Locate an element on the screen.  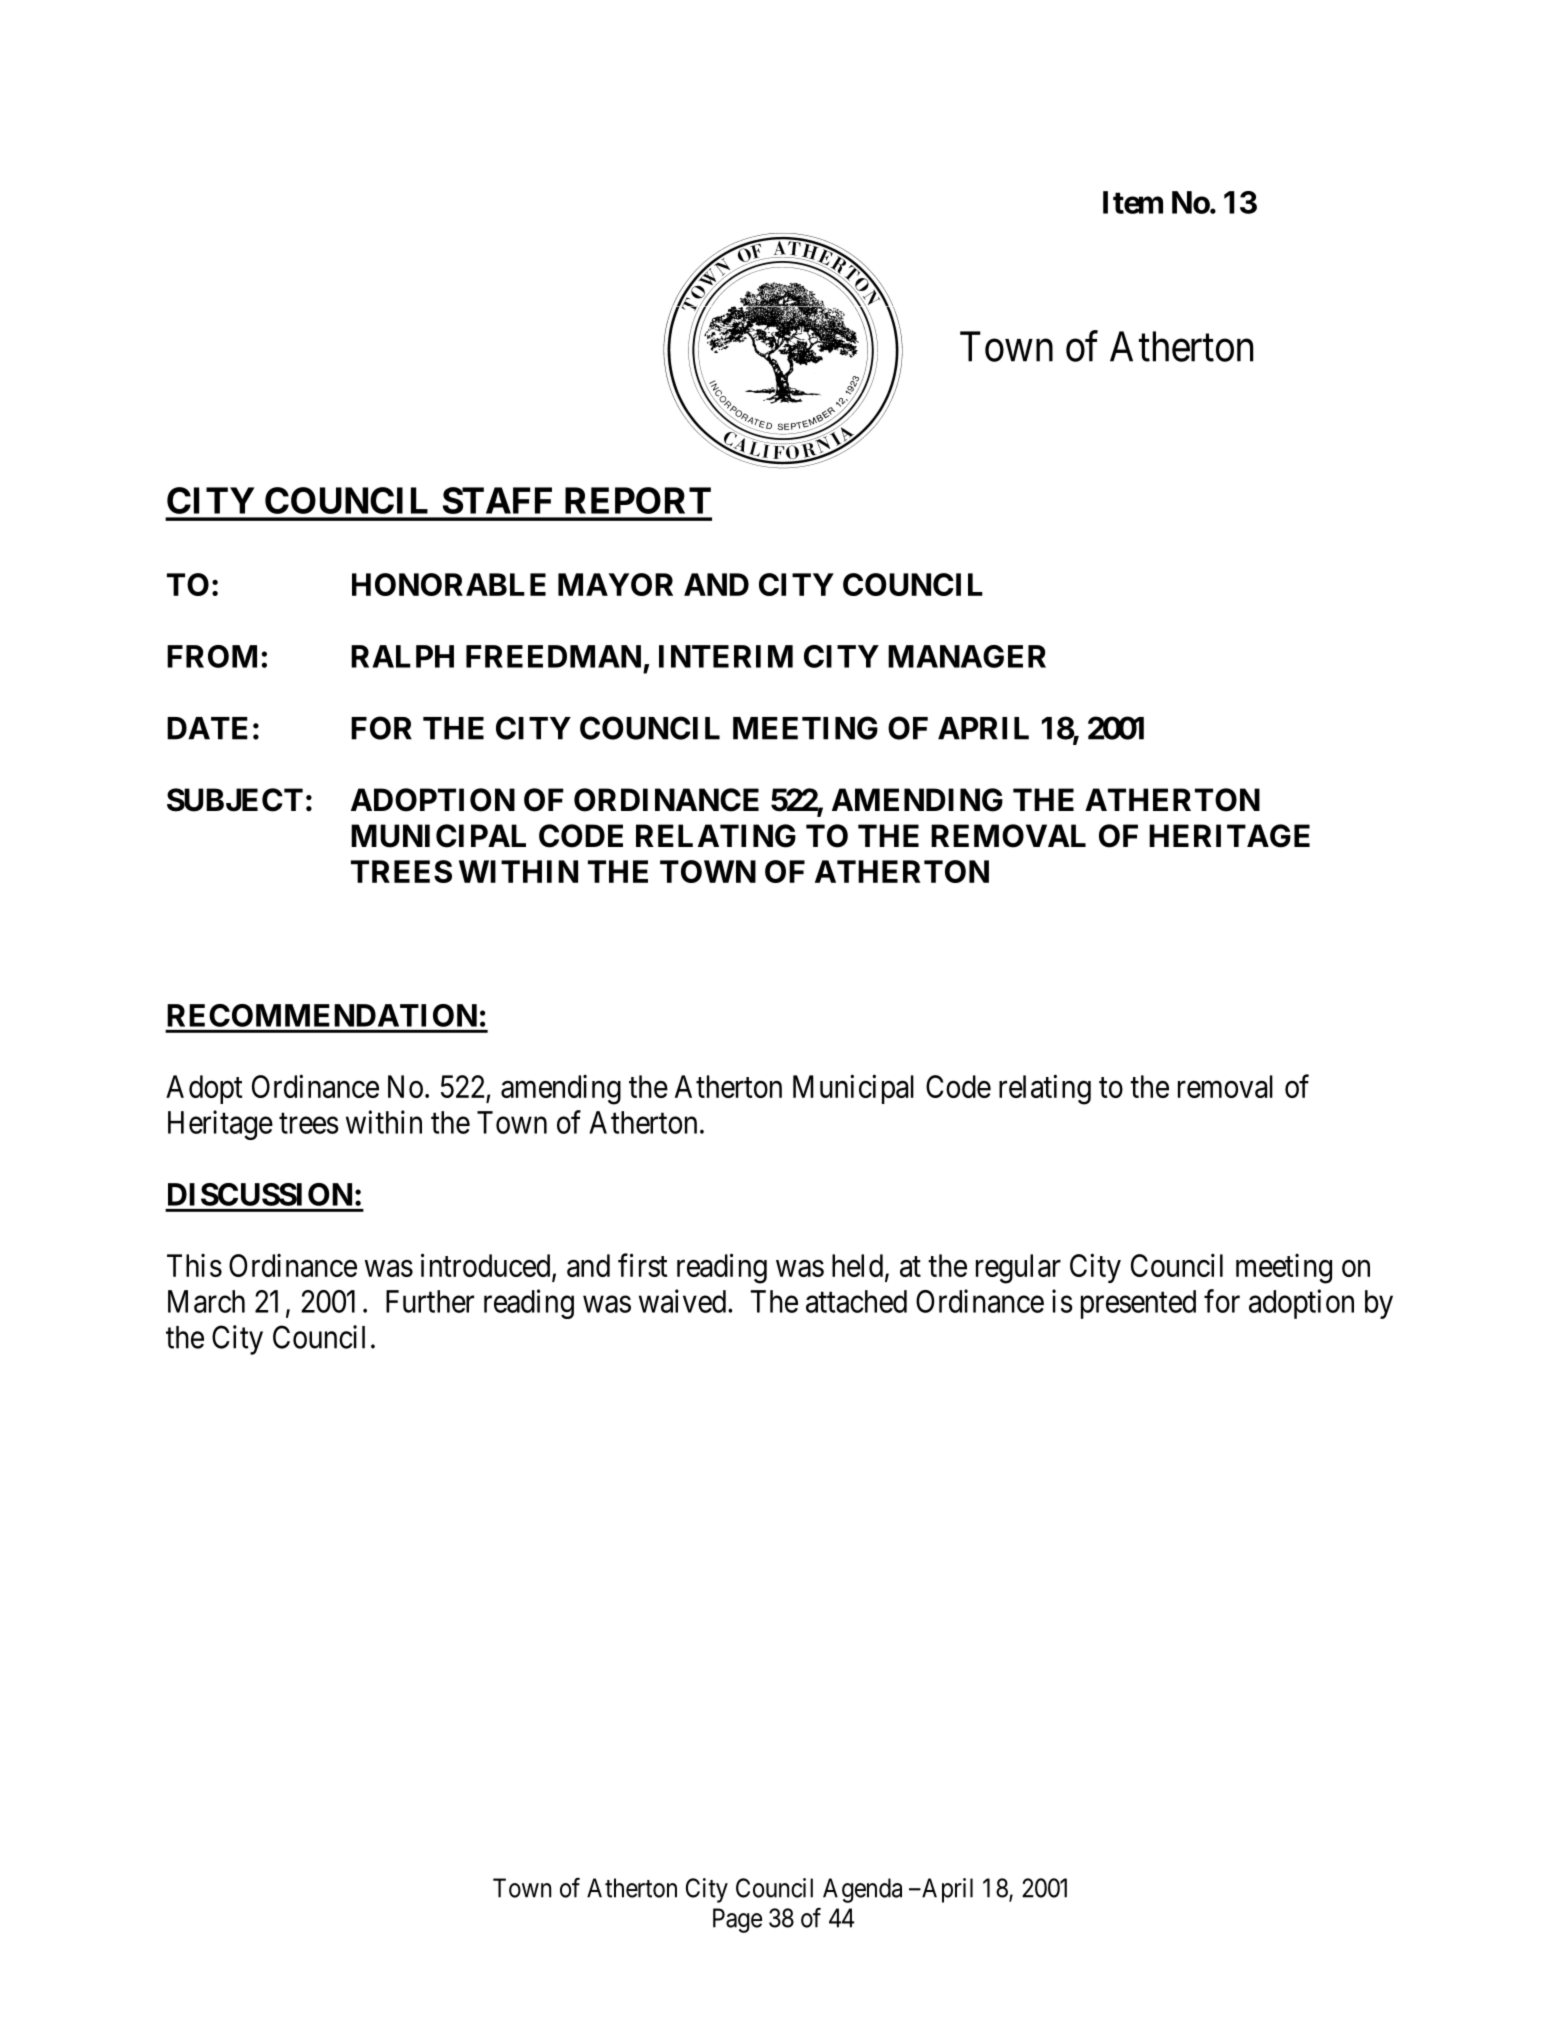
Page is located at coordinates (737, 1920).
